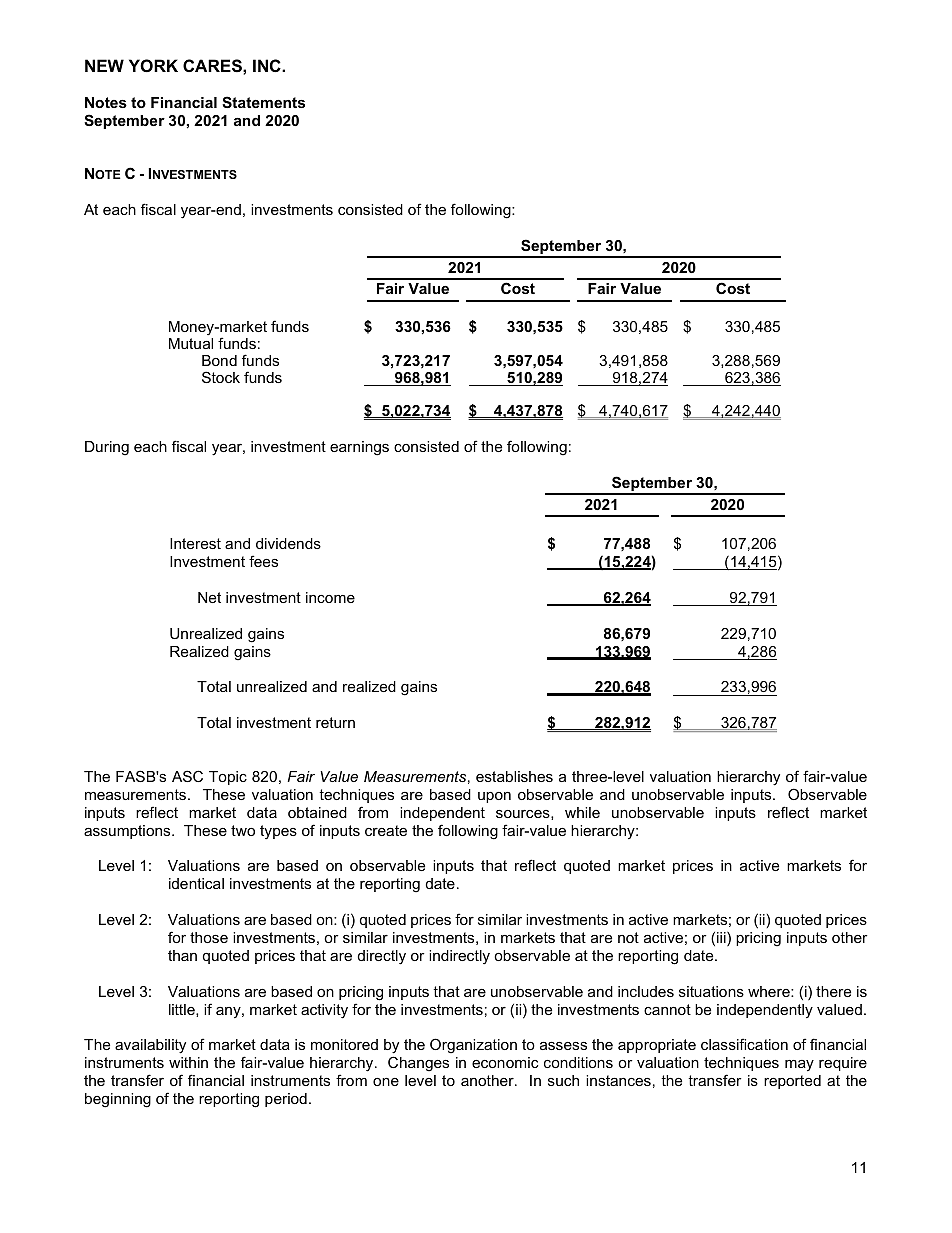  I want to click on YORK, so click(153, 65).
